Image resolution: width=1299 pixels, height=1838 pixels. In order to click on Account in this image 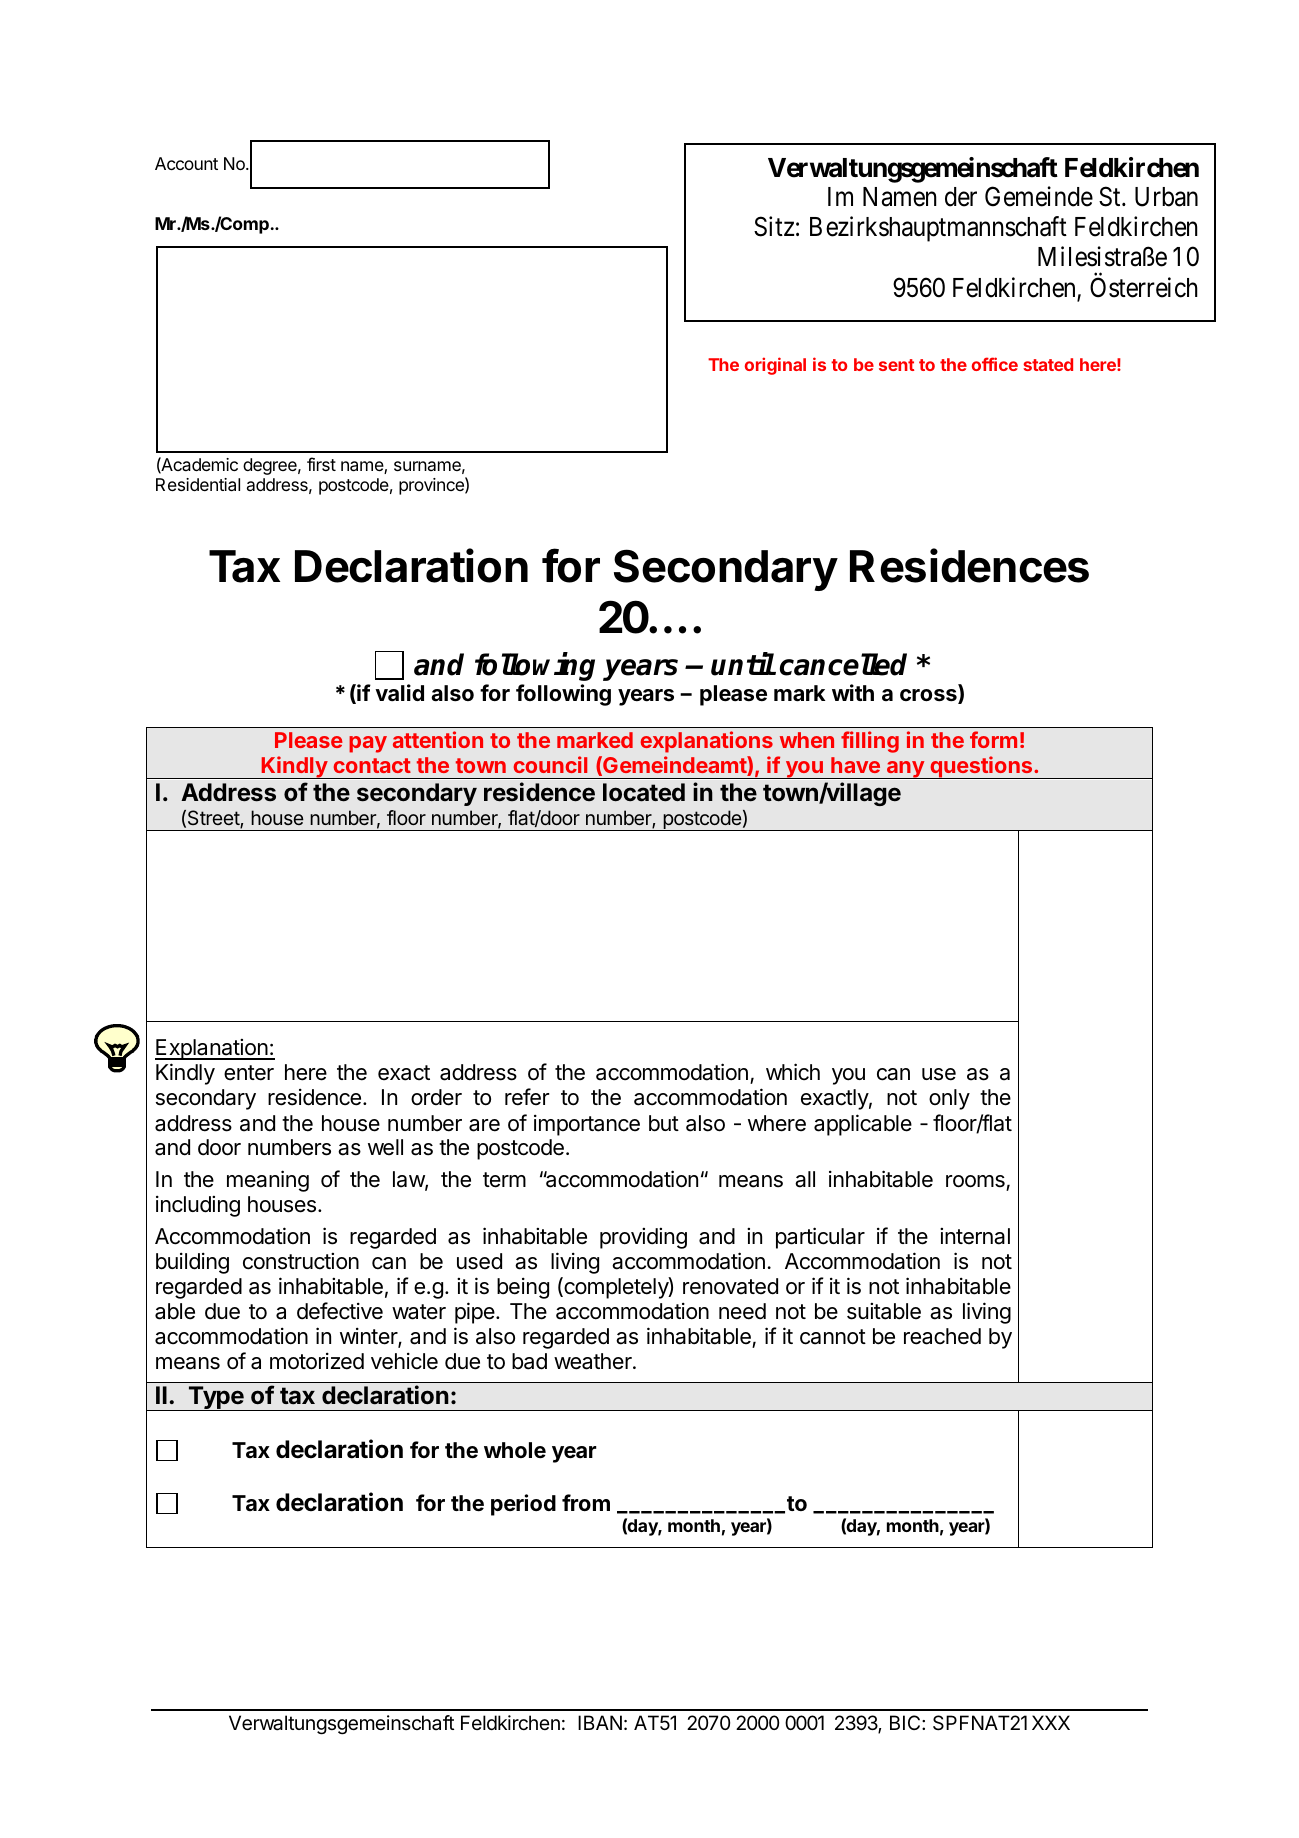, I will do `click(186, 163)`.
